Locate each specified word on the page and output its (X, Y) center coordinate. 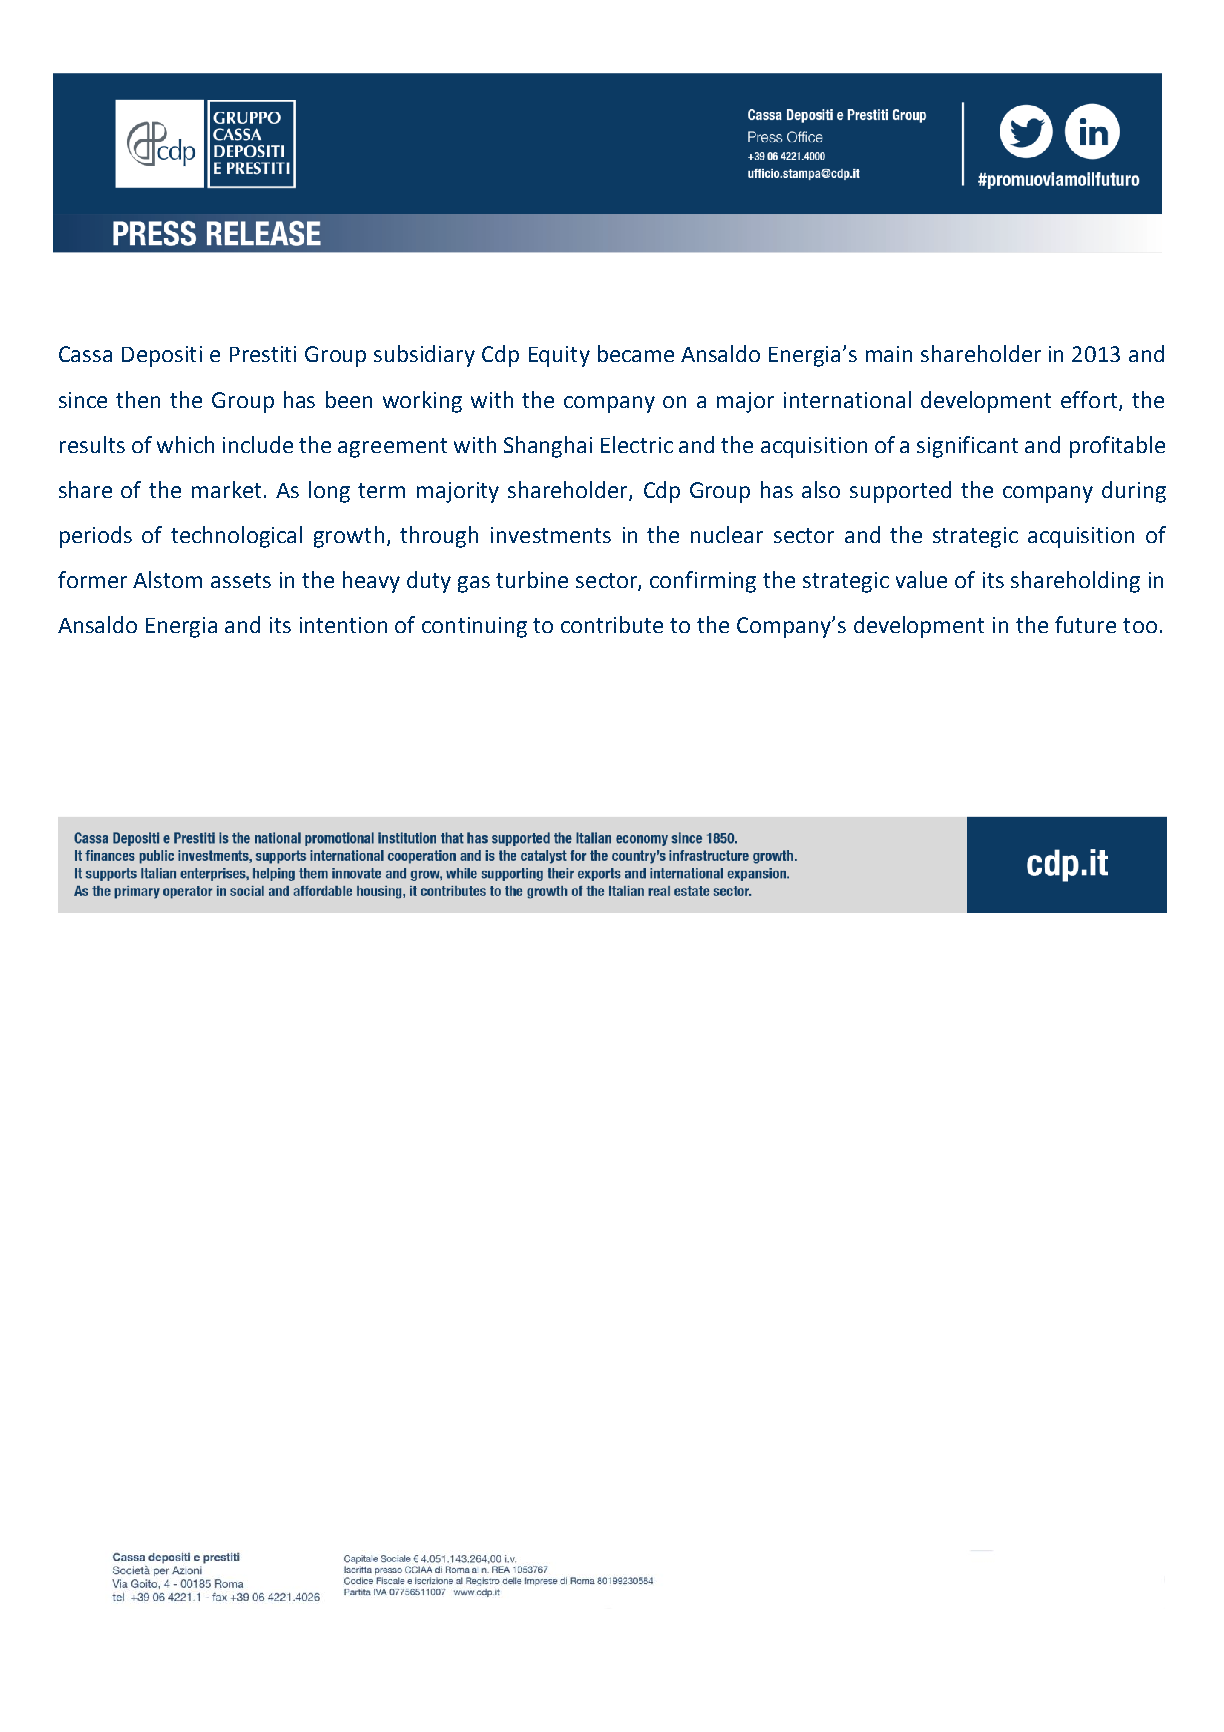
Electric (637, 444)
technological (236, 537)
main (889, 354)
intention (343, 625)
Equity (559, 356)
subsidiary (424, 356)
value (921, 579)
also (821, 489)
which (185, 444)
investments (551, 535)
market (226, 489)
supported (900, 492)
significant (967, 447)
